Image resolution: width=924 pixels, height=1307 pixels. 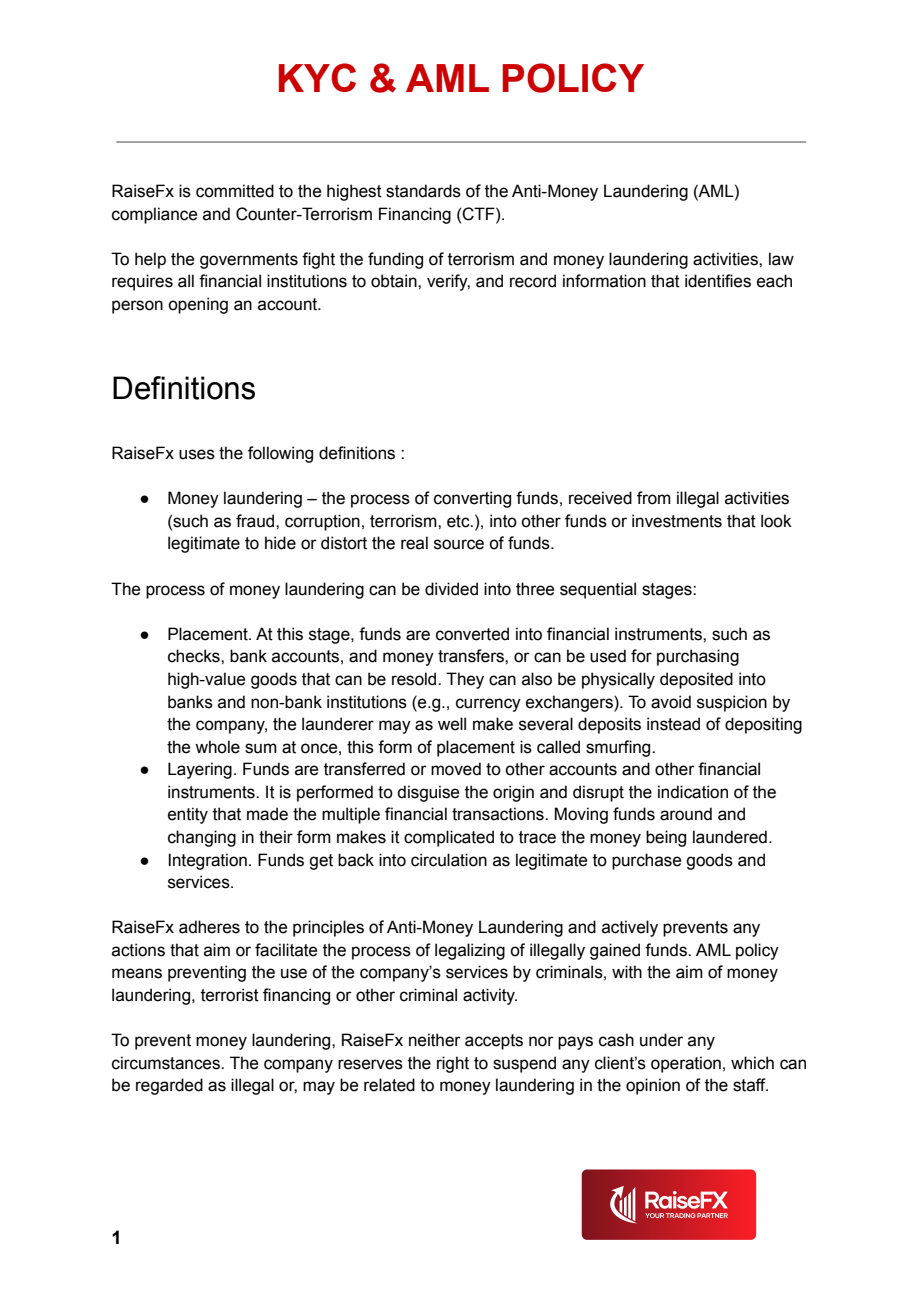 I want to click on committed, so click(x=235, y=191).
